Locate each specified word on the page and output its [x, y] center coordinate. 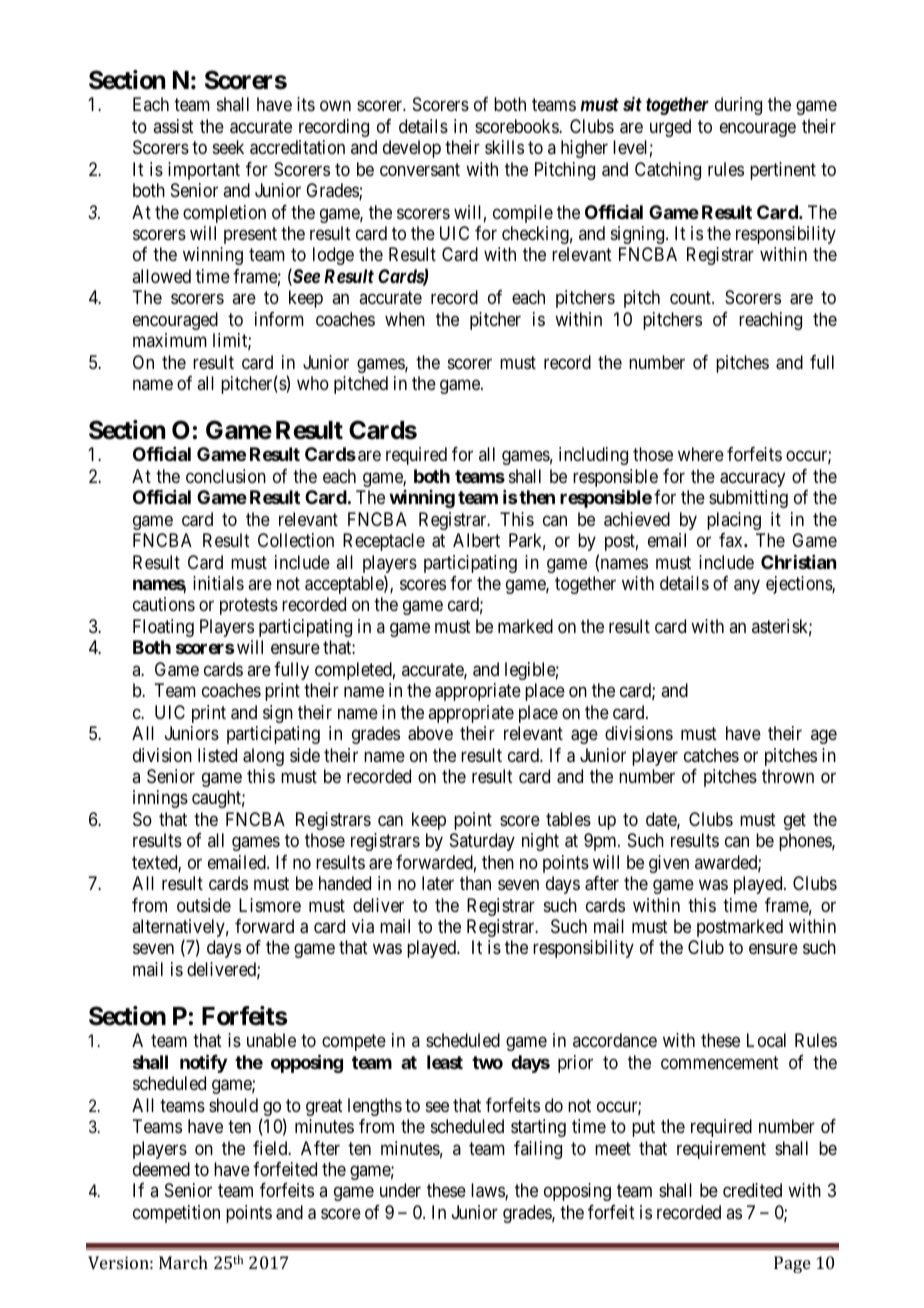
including [593, 456]
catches [711, 755]
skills [504, 147]
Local [766, 1040]
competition [176, 1214]
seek [228, 147]
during [738, 106]
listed [217, 755]
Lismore [270, 905]
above [430, 733]
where [701, 454]
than [475, 883]
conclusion [226, 476]
